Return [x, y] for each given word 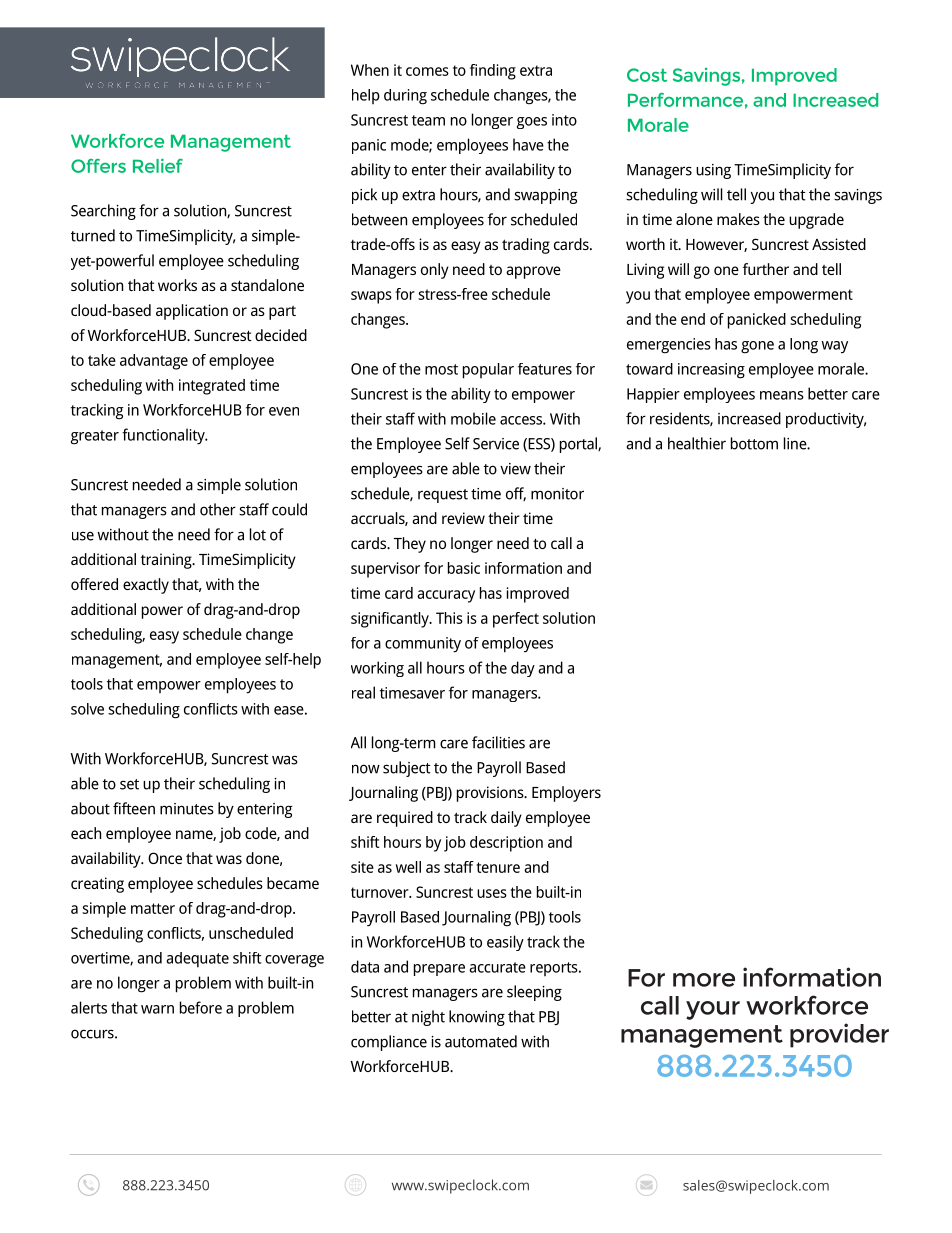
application [192, 312]
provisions [491, 794]
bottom [754, 443]
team [428, 120]
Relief [158, 165]
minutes [187, 809]
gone [757, 347]
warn [157, 1009]
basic [464, 568]
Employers [566, 794]
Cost [647, 75]
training [167, 561]
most [441, 369]
